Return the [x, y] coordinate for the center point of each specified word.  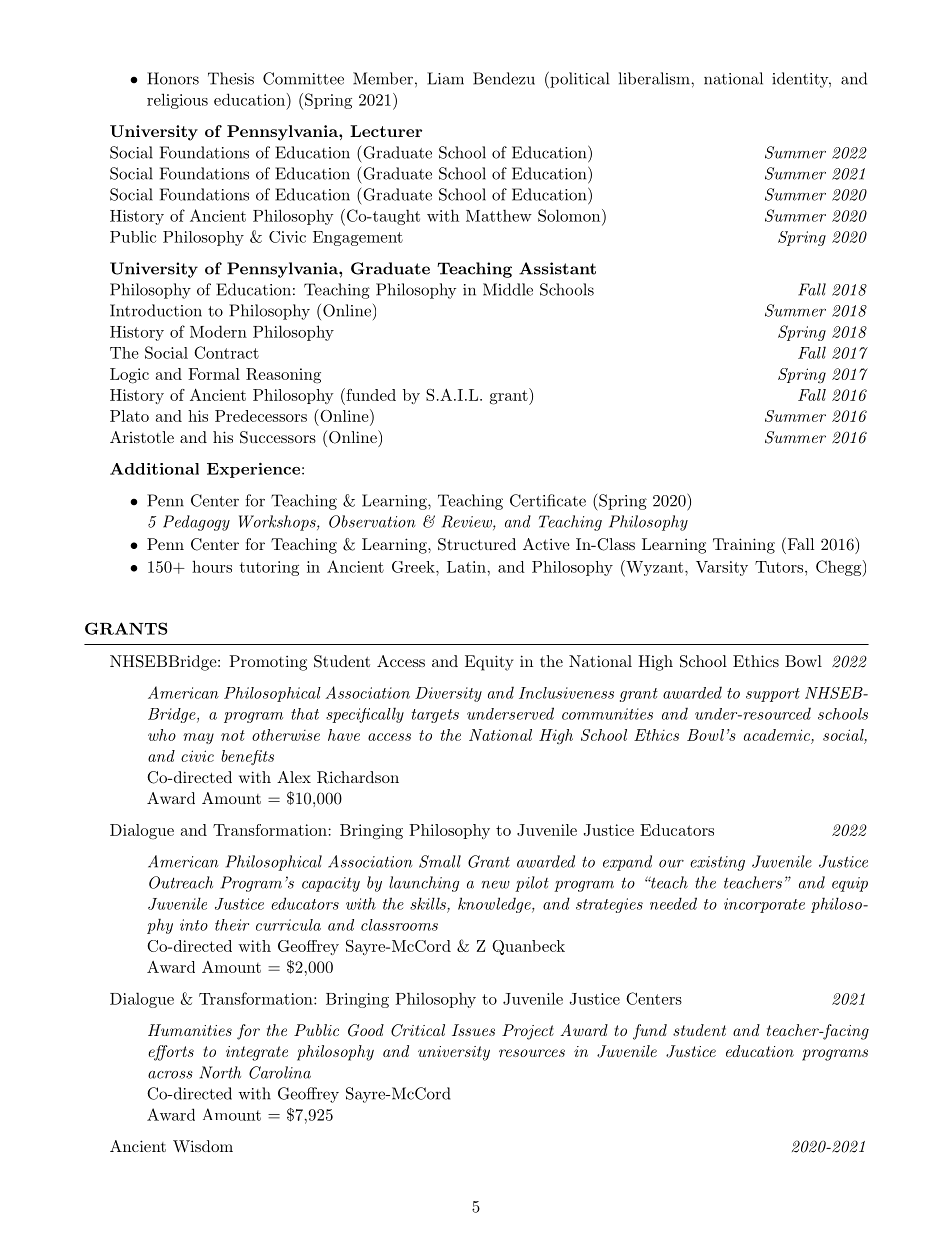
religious [177, 101]
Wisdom [203, 1146]
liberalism [655, 78]
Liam [445, 78]
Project [528, 1032]
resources [532, 1053]
